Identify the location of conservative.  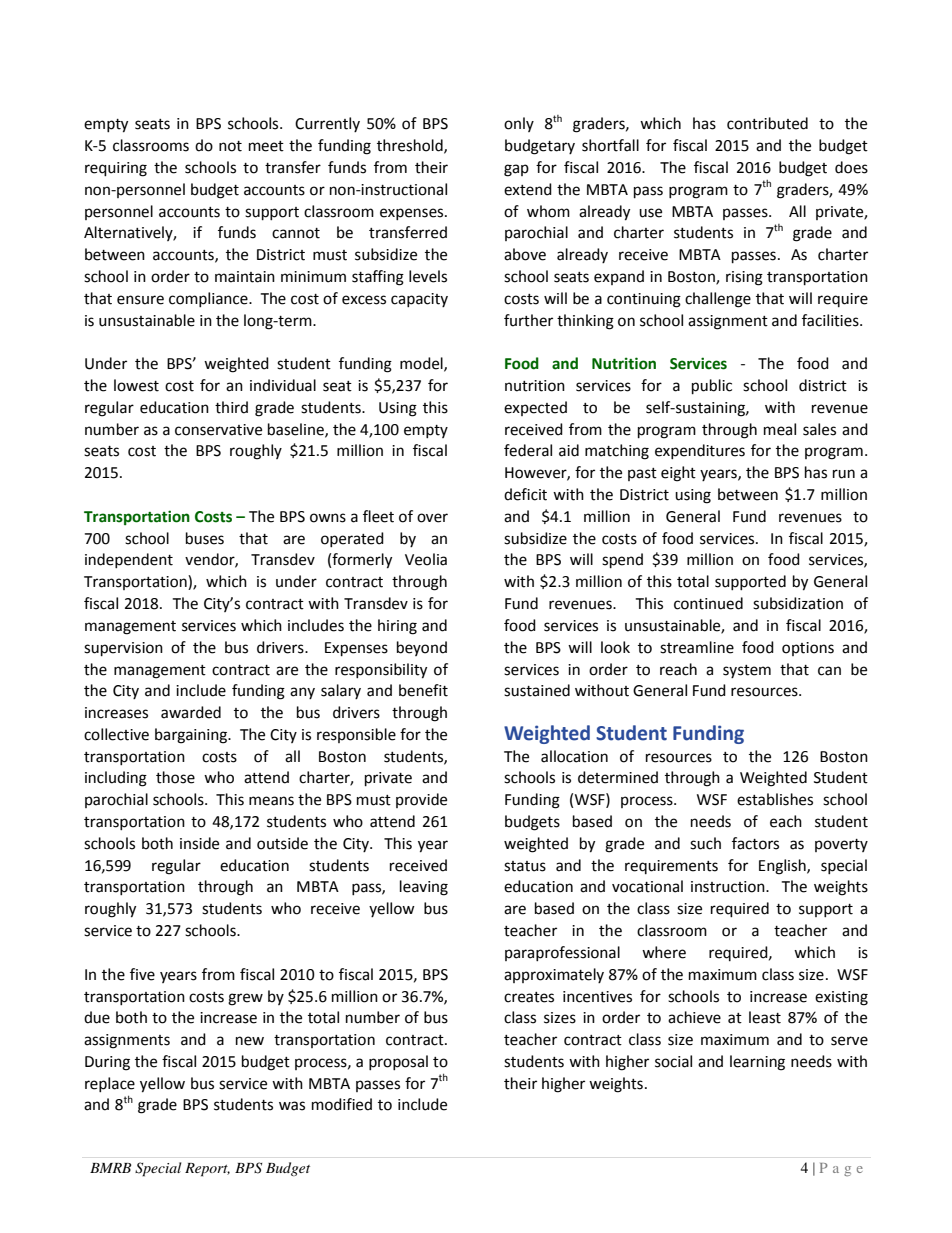
(218, 430).
